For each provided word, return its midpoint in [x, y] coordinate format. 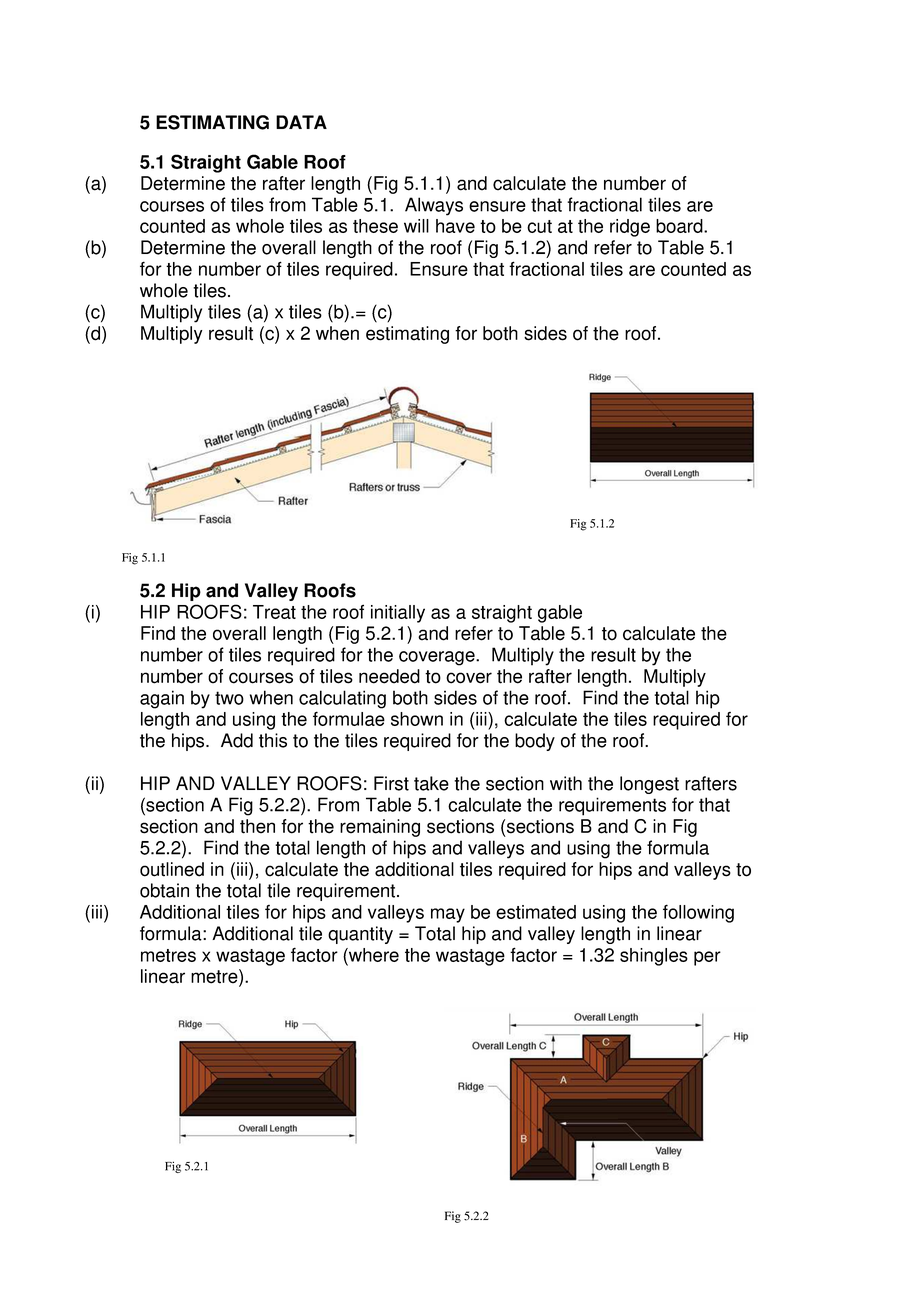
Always [434, 206]
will [416, 226]
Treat [274, 612]
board [680, 226]
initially [398, 614]
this [273, 740]
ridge [630, 228]
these [375, 226]
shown [417, 719]
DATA [301, 122]
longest [649, 785]
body [535, 742]
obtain [164, 890]
